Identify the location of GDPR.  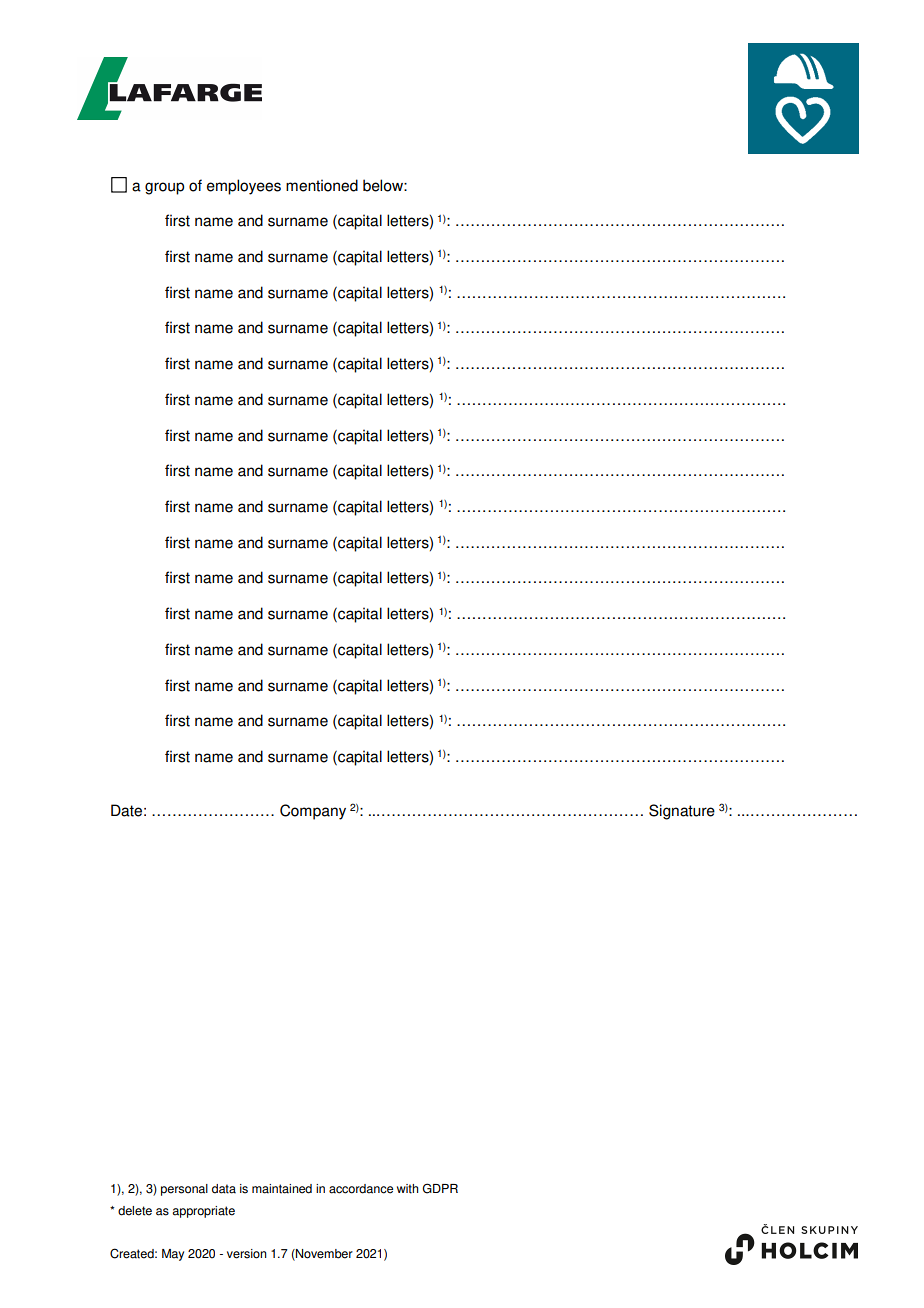
(440, 1188).
